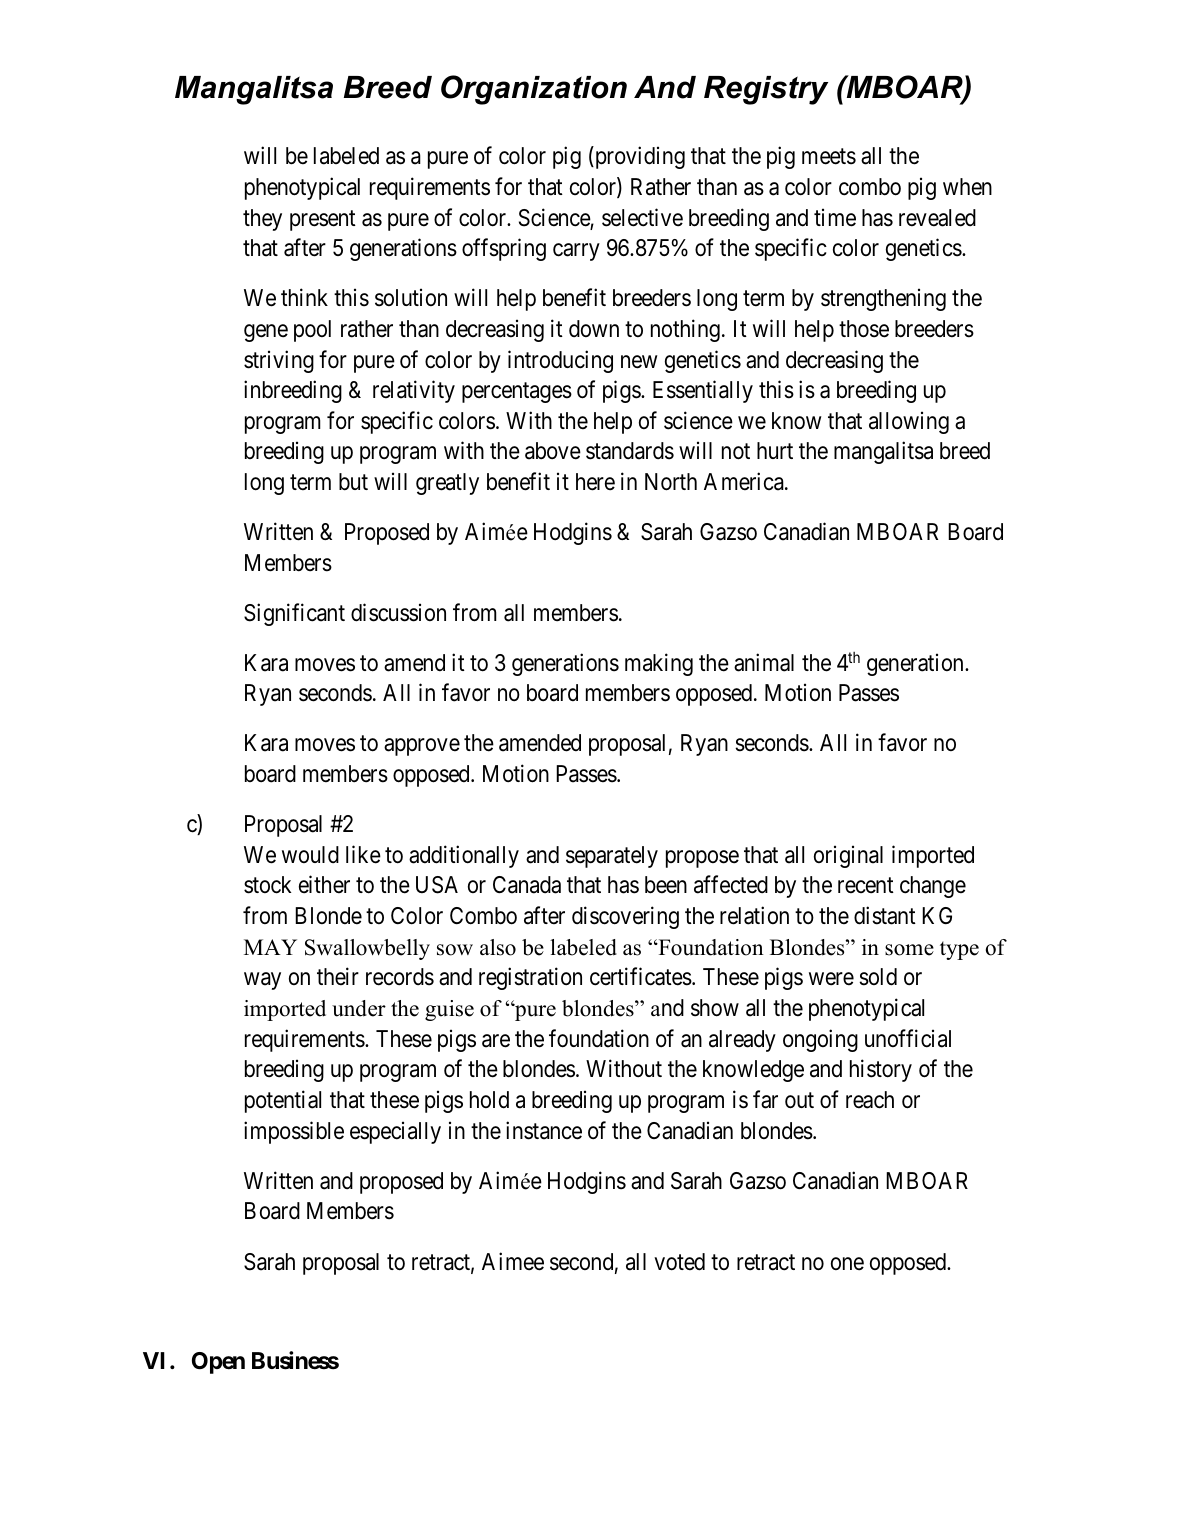  Describe the element at coordinates (835, 217) in the screenshot. I see `time` at that location.
